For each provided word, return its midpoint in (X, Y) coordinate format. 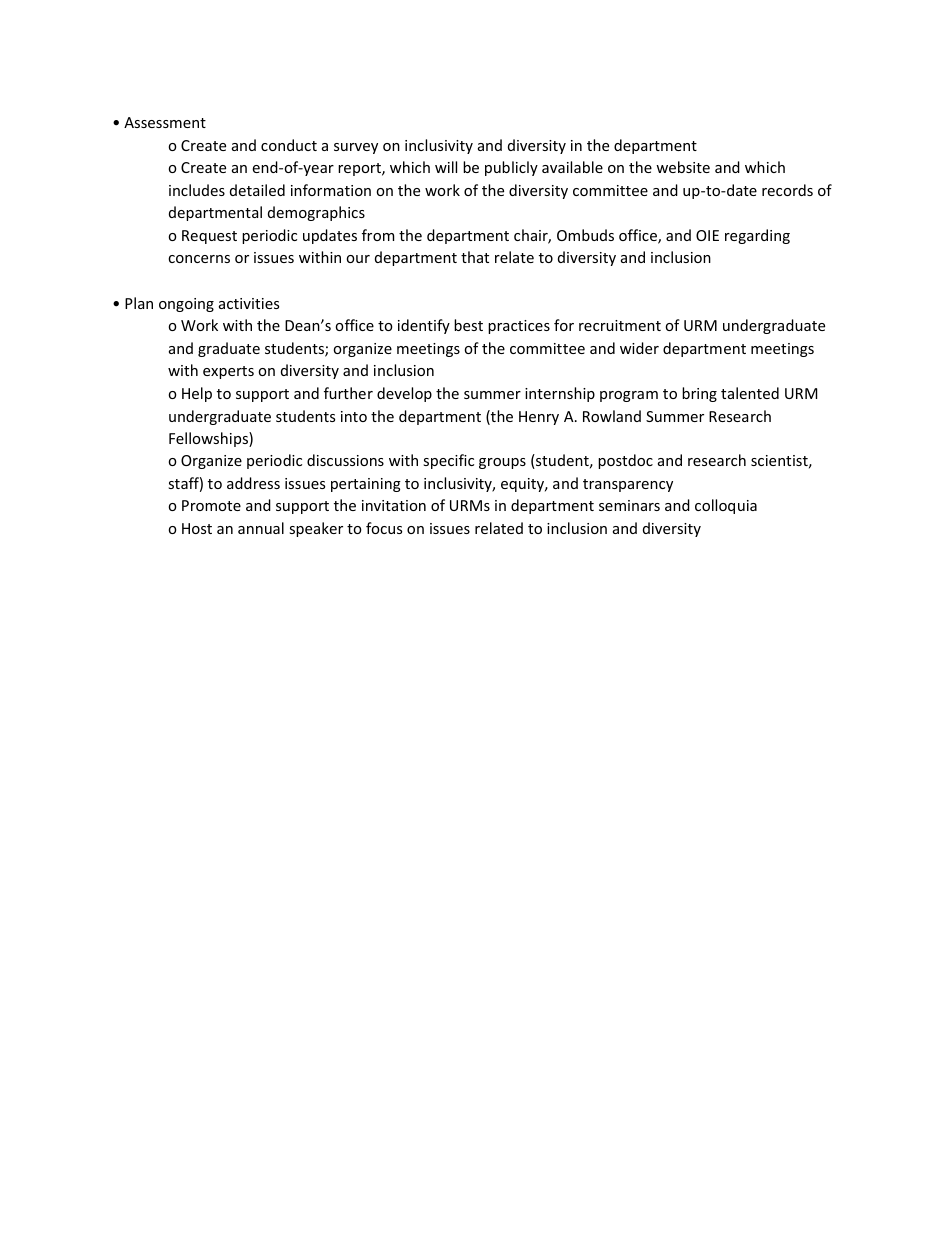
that (475, 257)
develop (404, 394)
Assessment (165, 122)
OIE (707, 235)
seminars (629, 505)
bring (699, 394)
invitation (394, 505)
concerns (199, 259)
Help (197, 394)
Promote (211, 505)
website (683, 167)
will (446, 167)
